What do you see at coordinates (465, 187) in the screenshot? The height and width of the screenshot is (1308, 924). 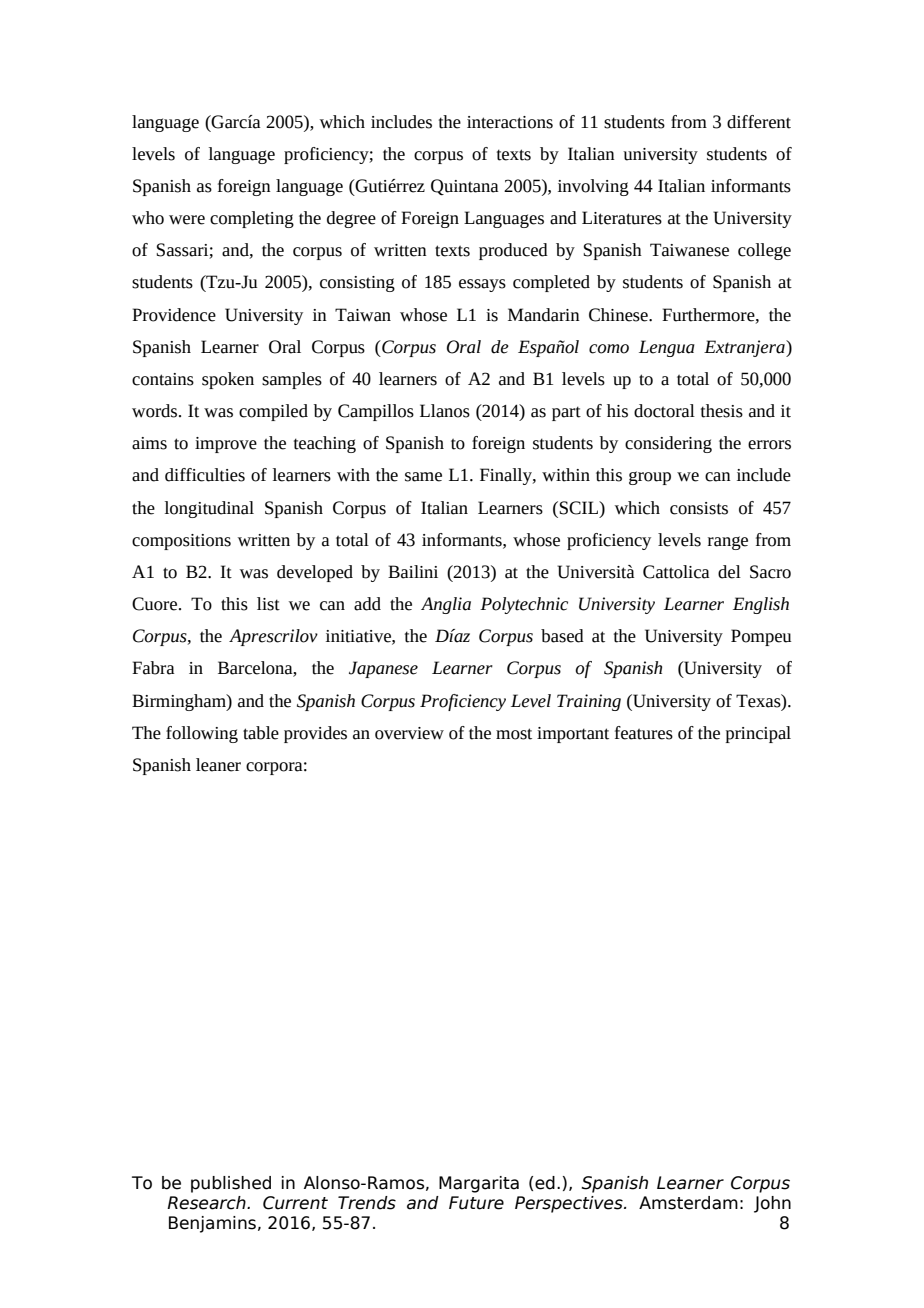 I see `Quintana` at bounding box center [465, 187].
